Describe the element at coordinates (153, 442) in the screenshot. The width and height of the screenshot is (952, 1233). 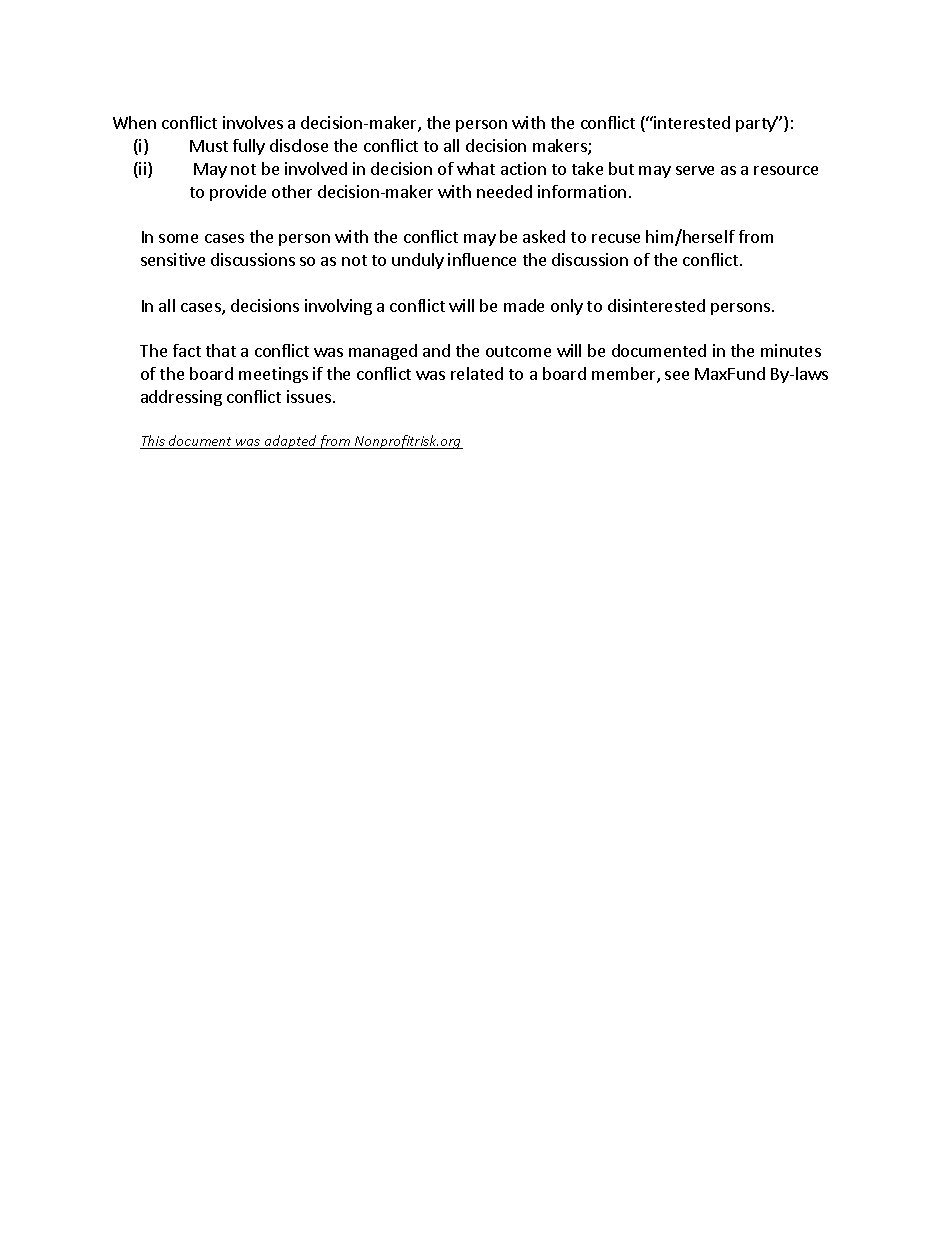
I see `This` at that location.
